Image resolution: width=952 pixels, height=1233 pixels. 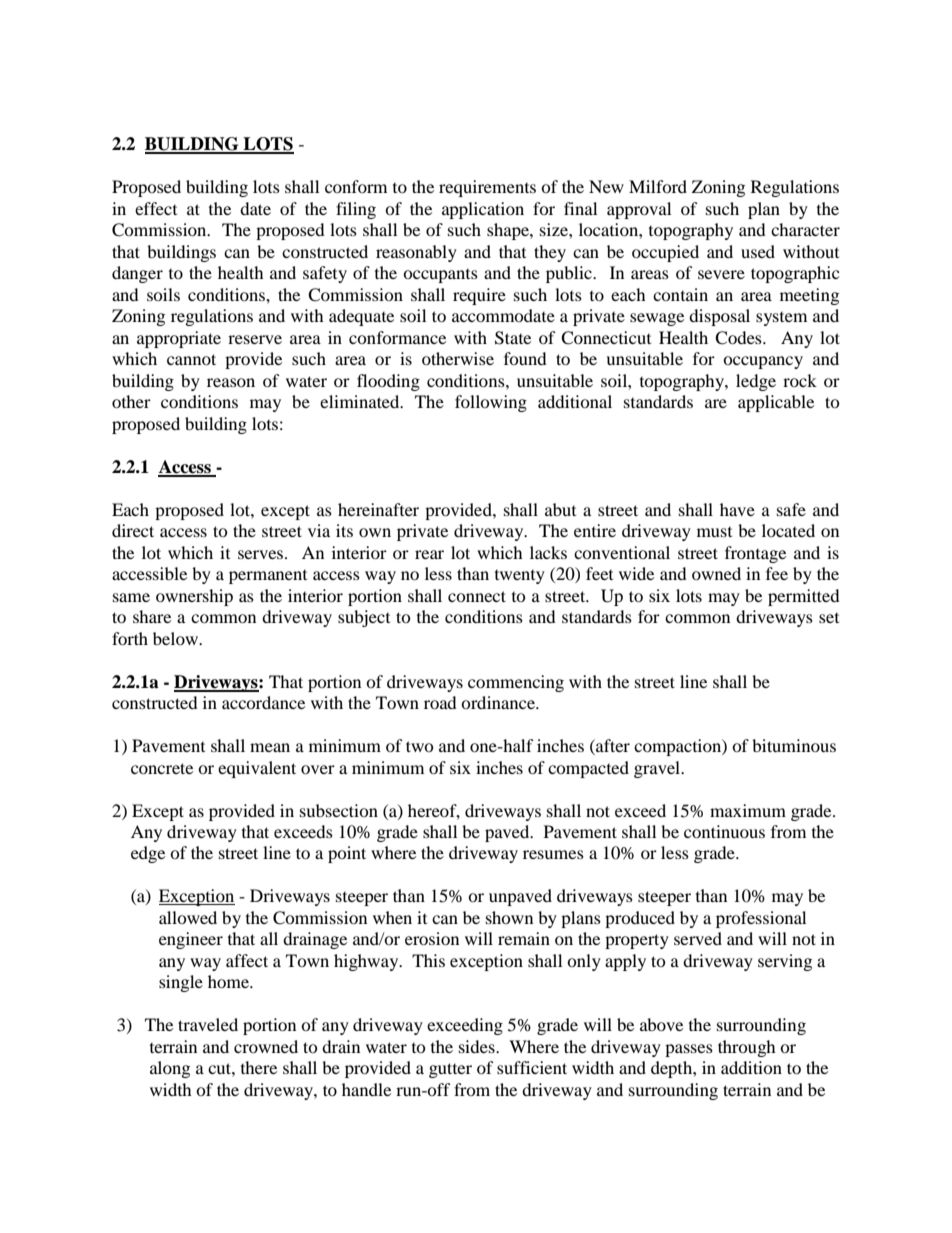 I want to click on commencing, so click(x=516, y=683).
